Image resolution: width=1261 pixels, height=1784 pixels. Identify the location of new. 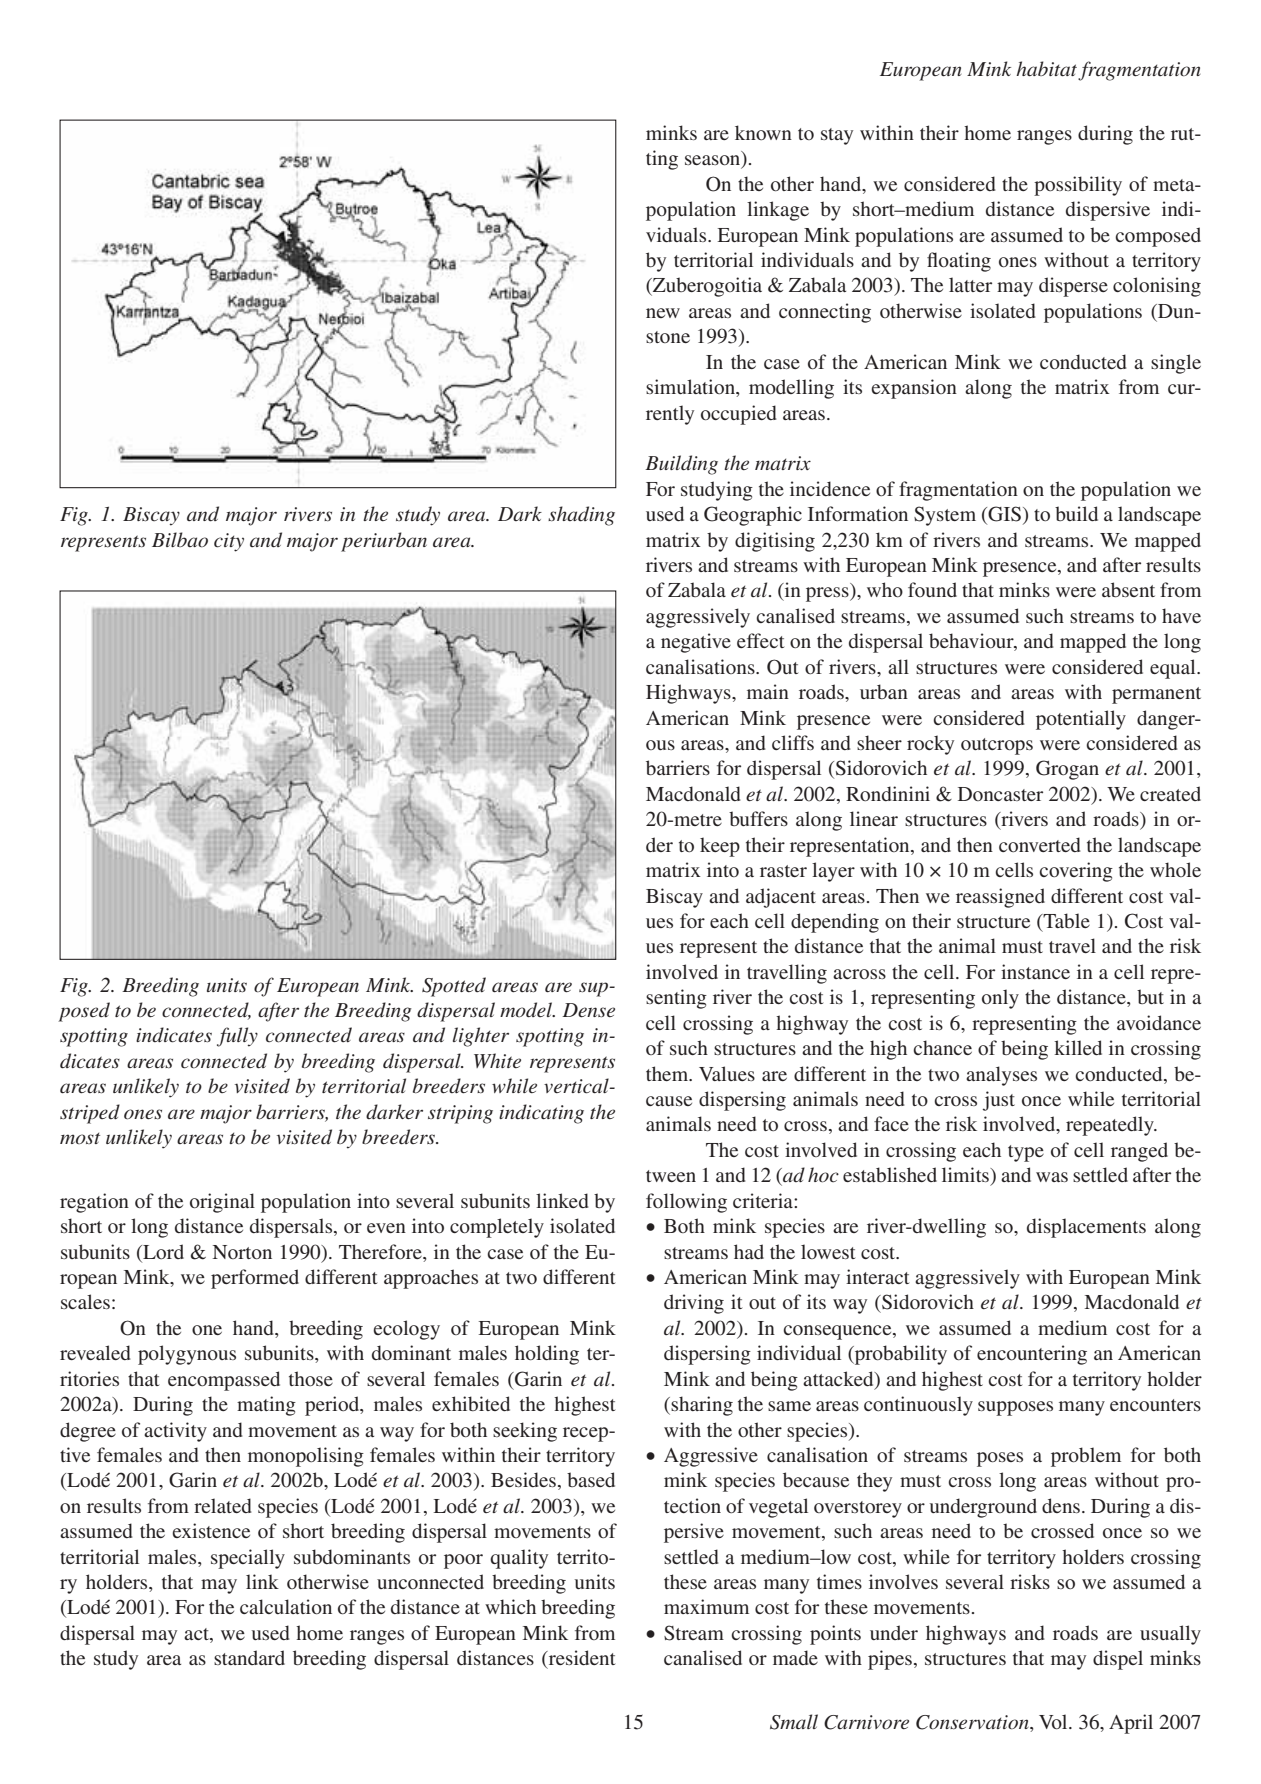
(663, 313).
